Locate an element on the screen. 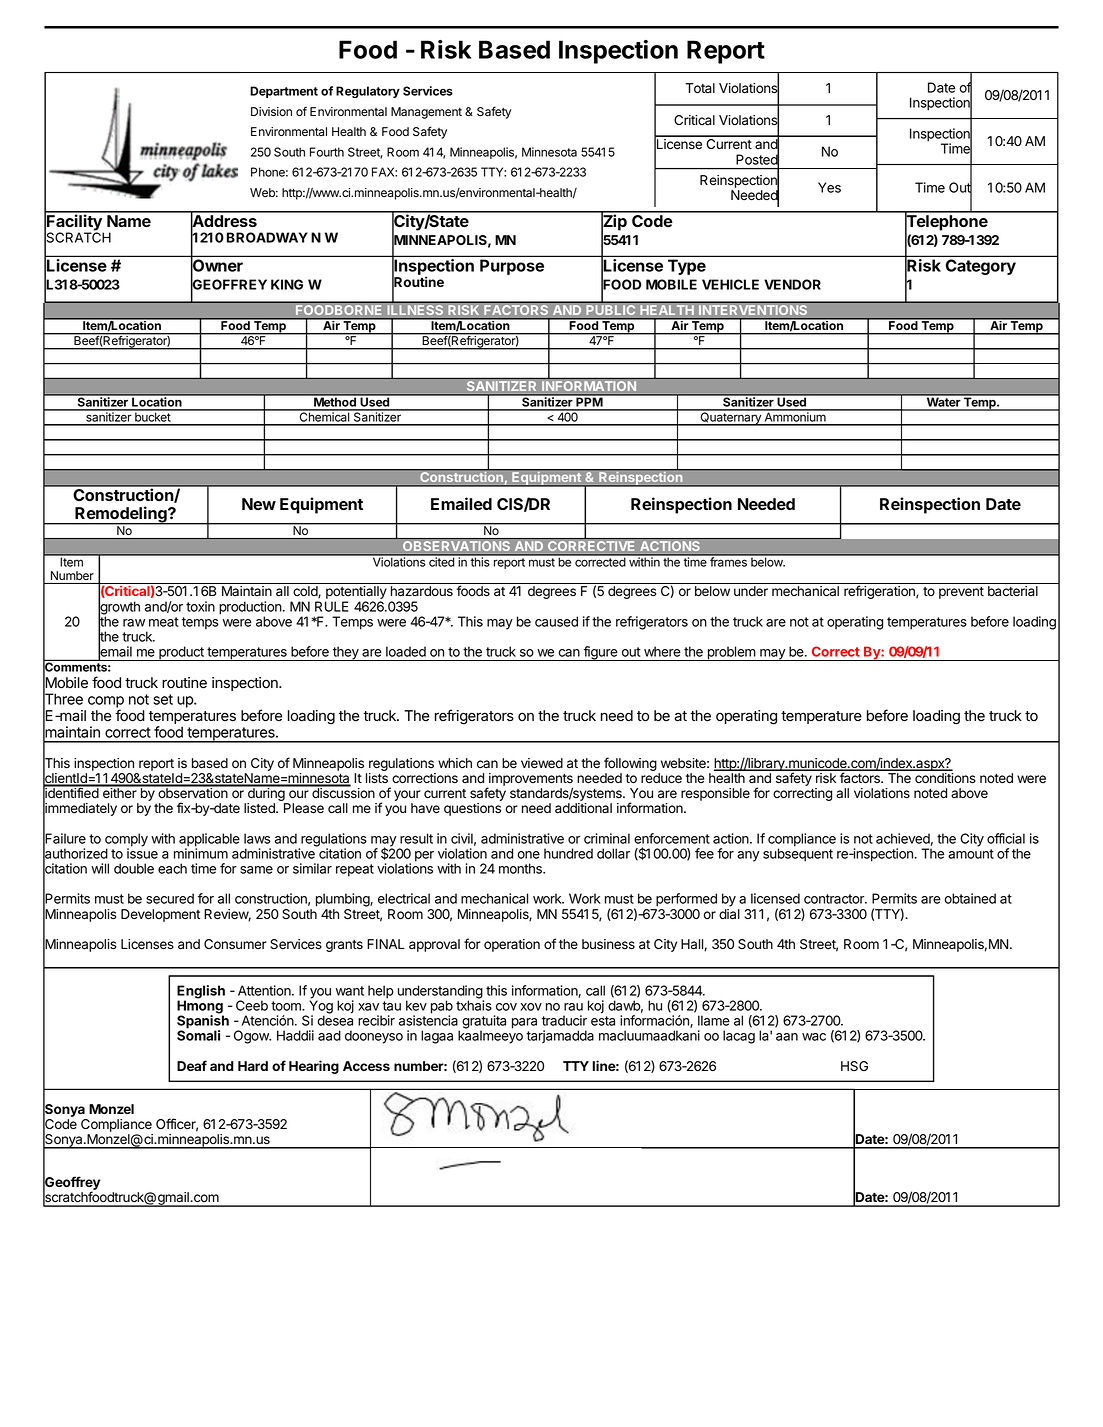 Image resolution: width=1103 pixels, height=1427 pixels. refrigeration is located at coordinates (880, 592).
